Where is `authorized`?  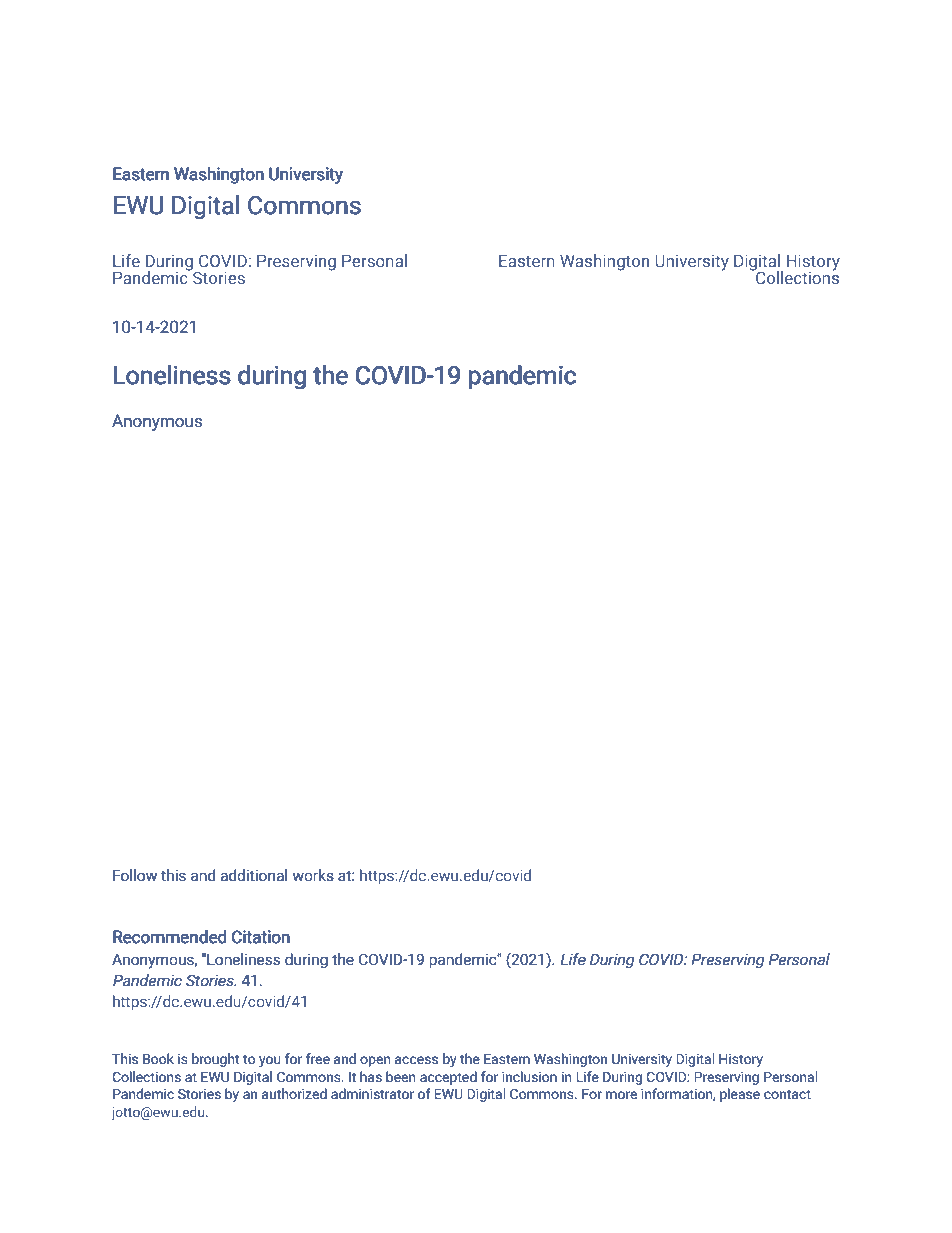
authorized is located at coordinates (294, 1094).
